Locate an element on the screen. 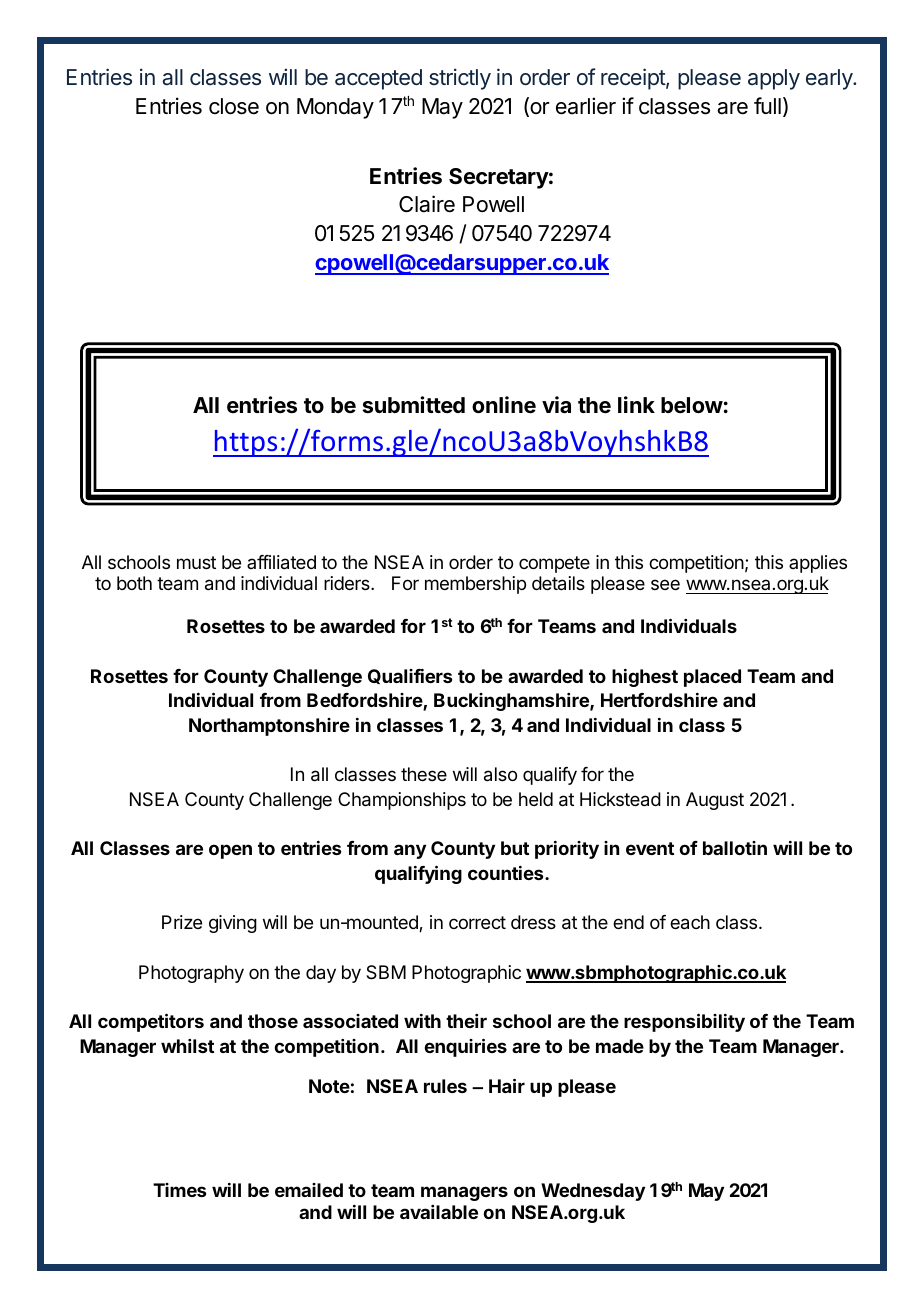 The width and height of the screenshot is (924, 1308). membership is located at coordinates (475, 585).
